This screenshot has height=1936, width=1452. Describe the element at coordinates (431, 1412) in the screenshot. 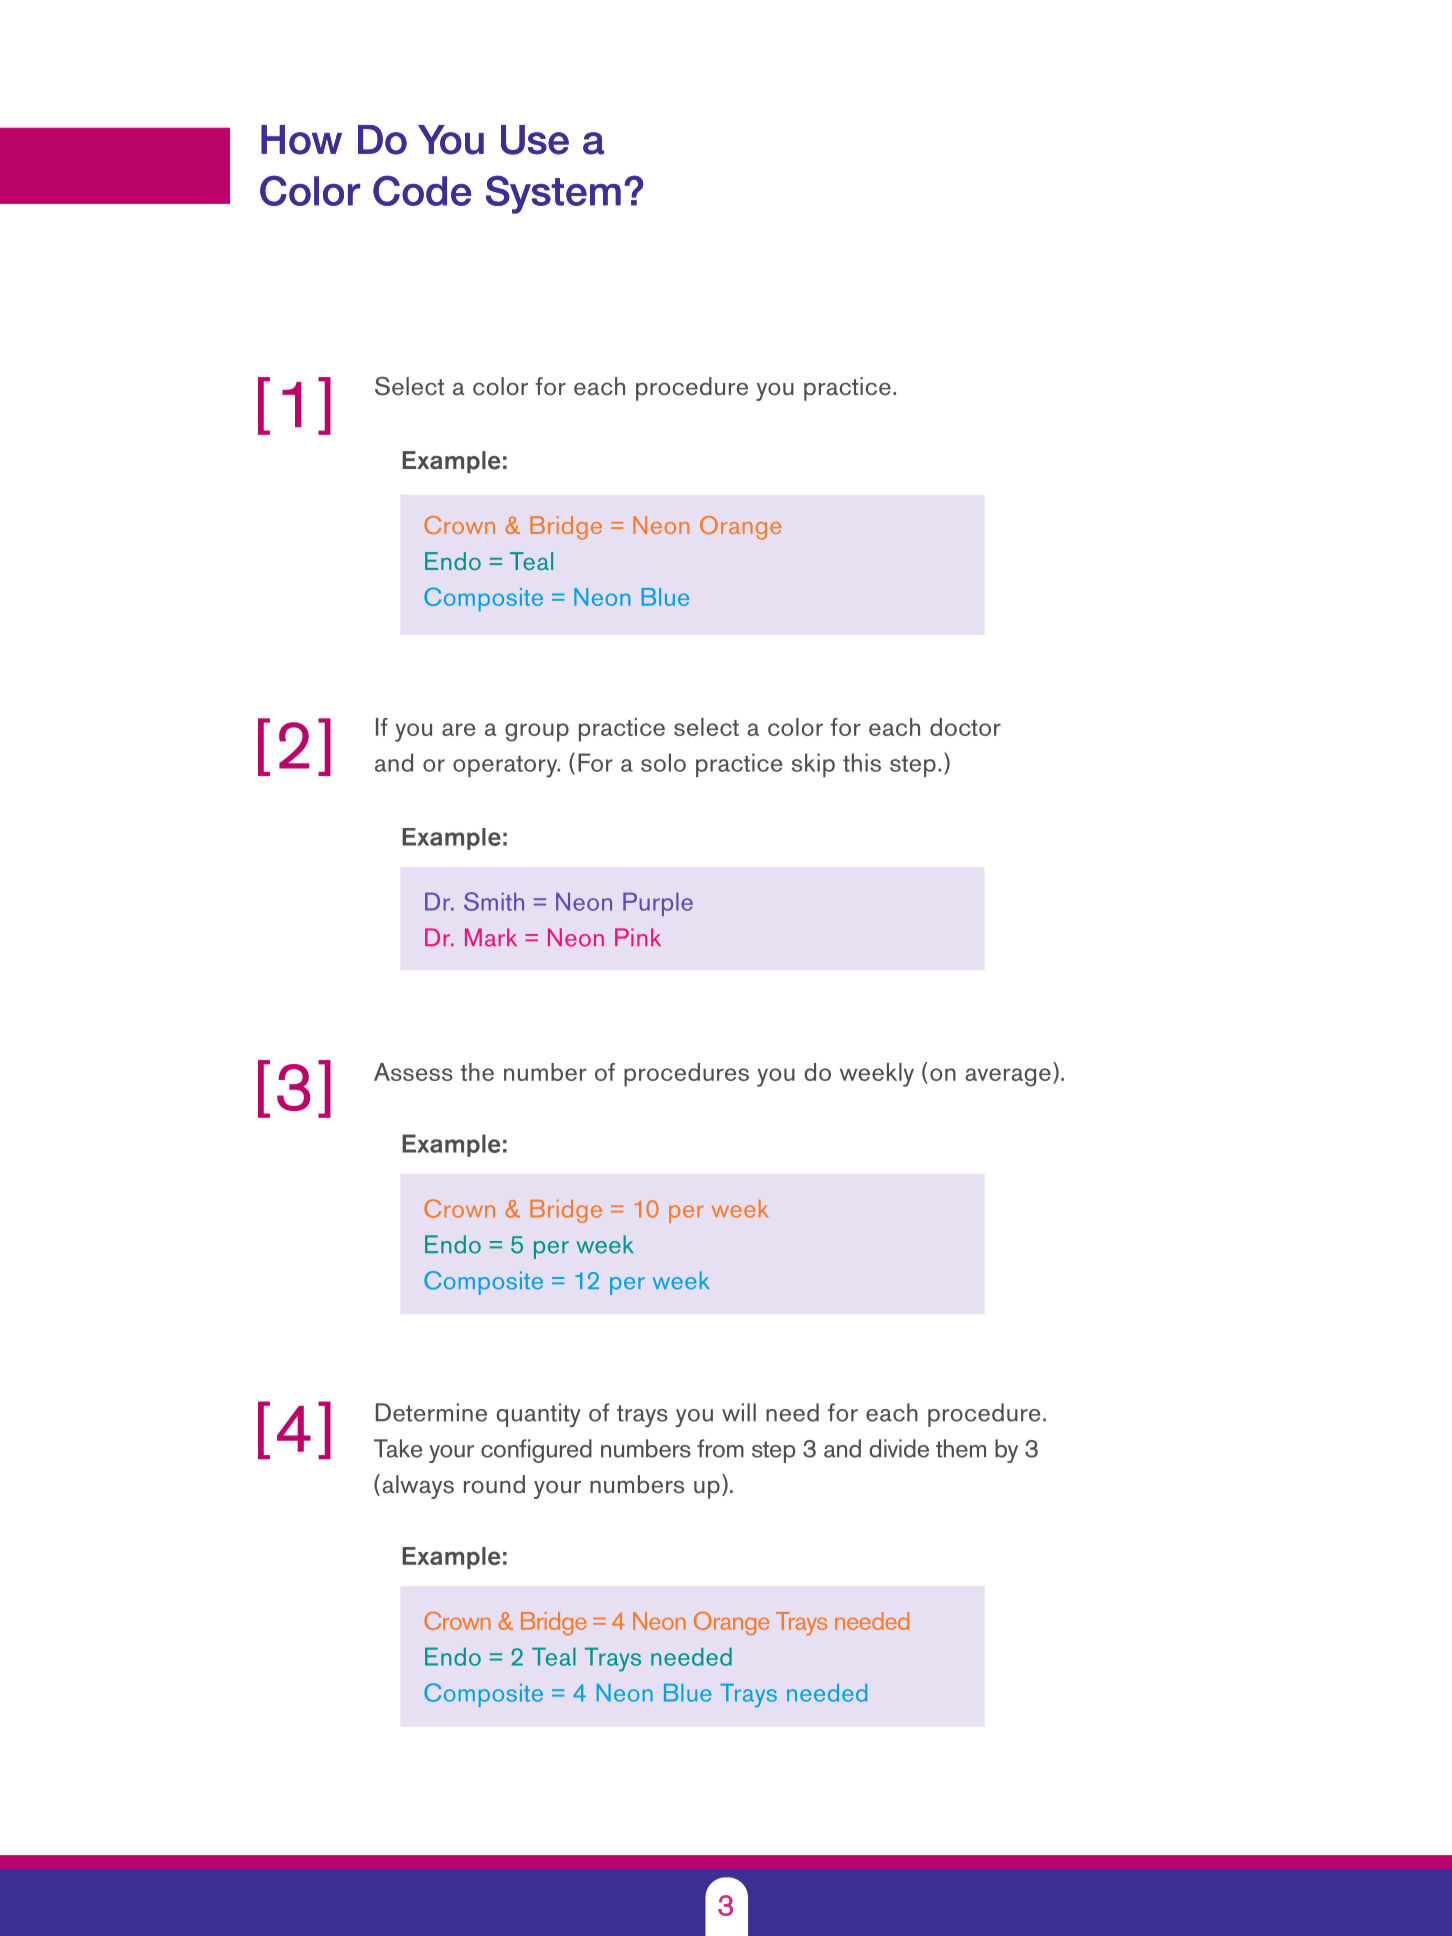

I see `Determine` at that location.
